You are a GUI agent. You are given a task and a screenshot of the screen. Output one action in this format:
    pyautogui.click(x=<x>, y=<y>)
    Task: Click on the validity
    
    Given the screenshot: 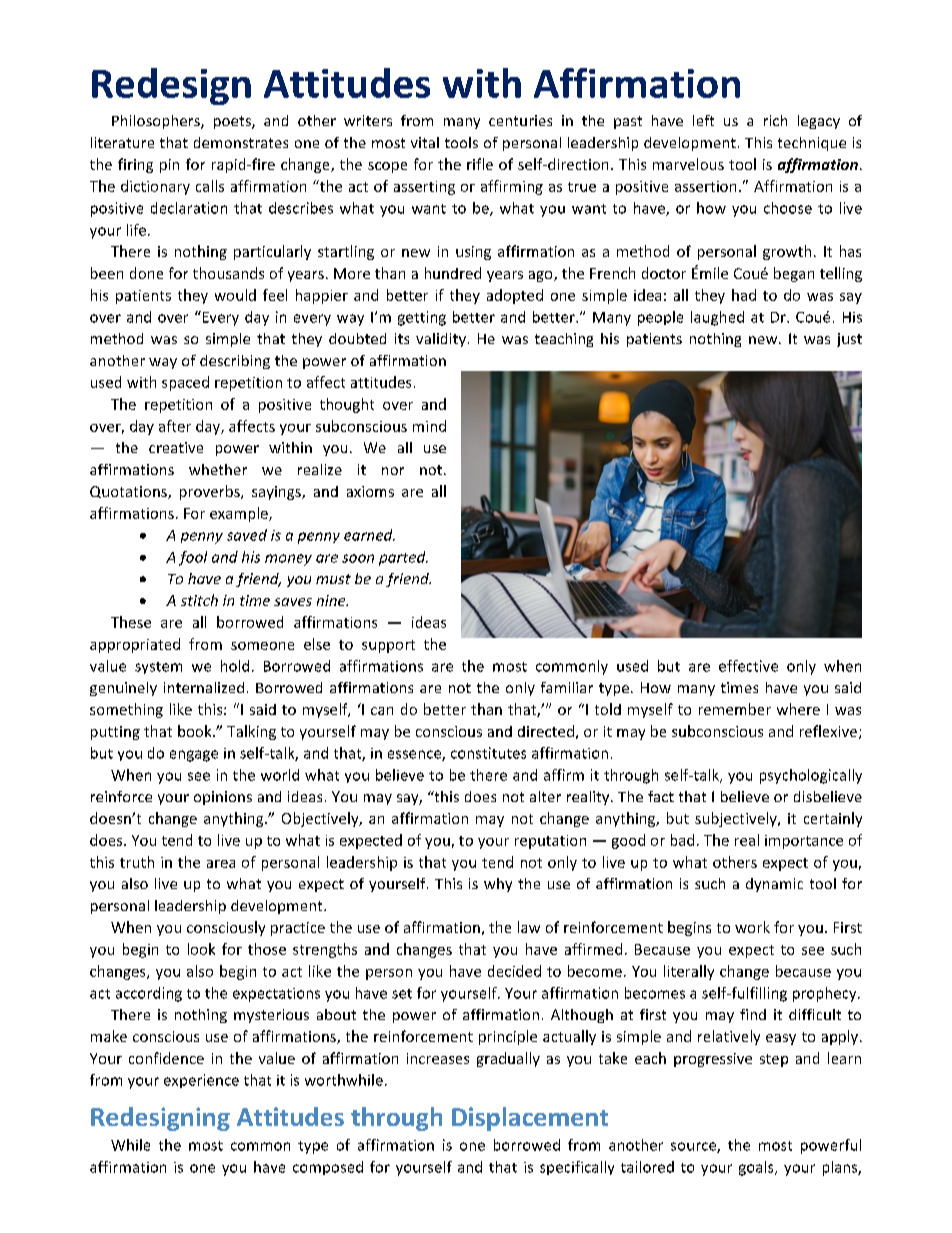 What is the action you would take?
    pyautogui.click(x=441, y=340)
